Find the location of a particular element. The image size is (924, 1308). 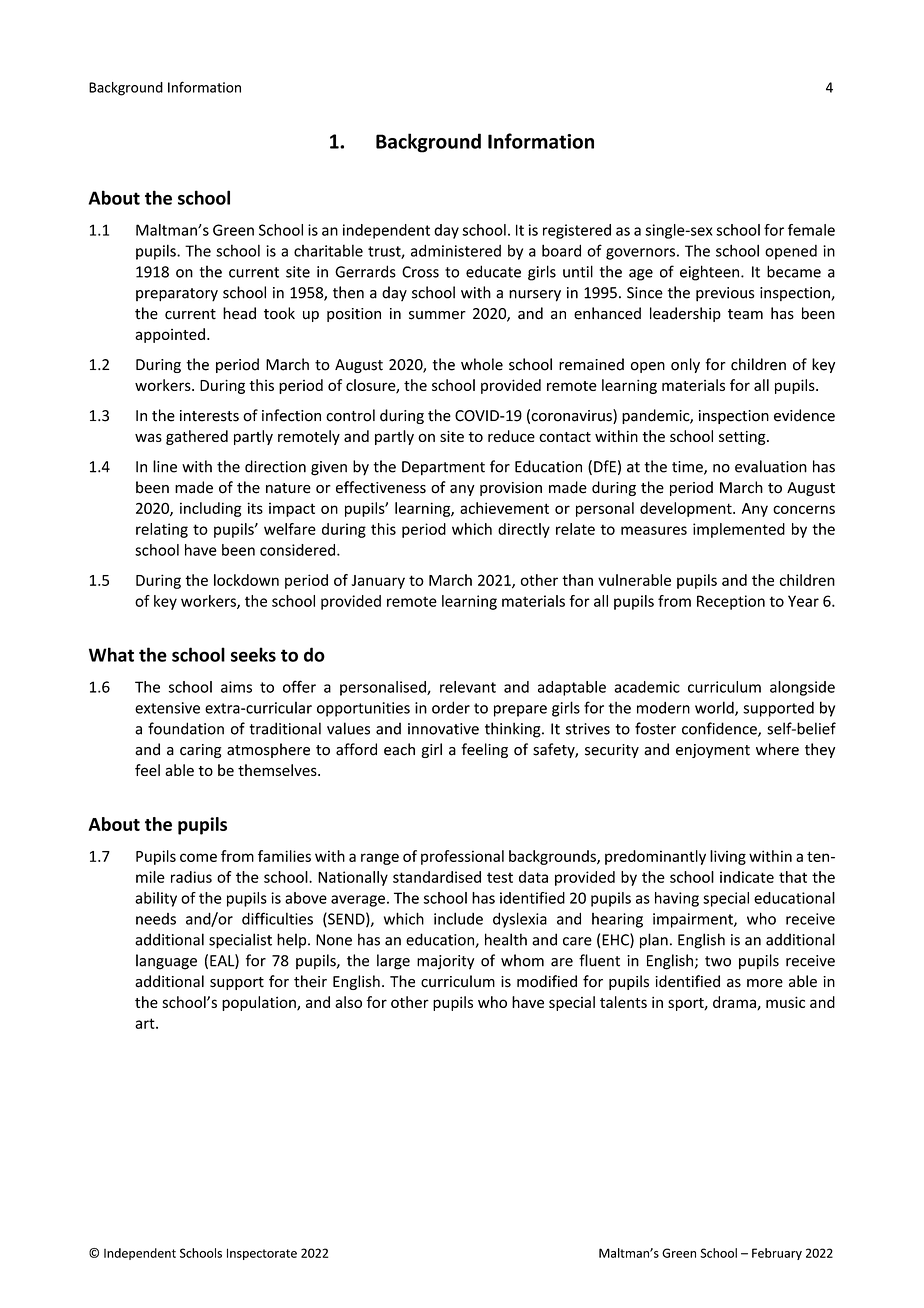

preparatory is located at coordinates (177, 295).
